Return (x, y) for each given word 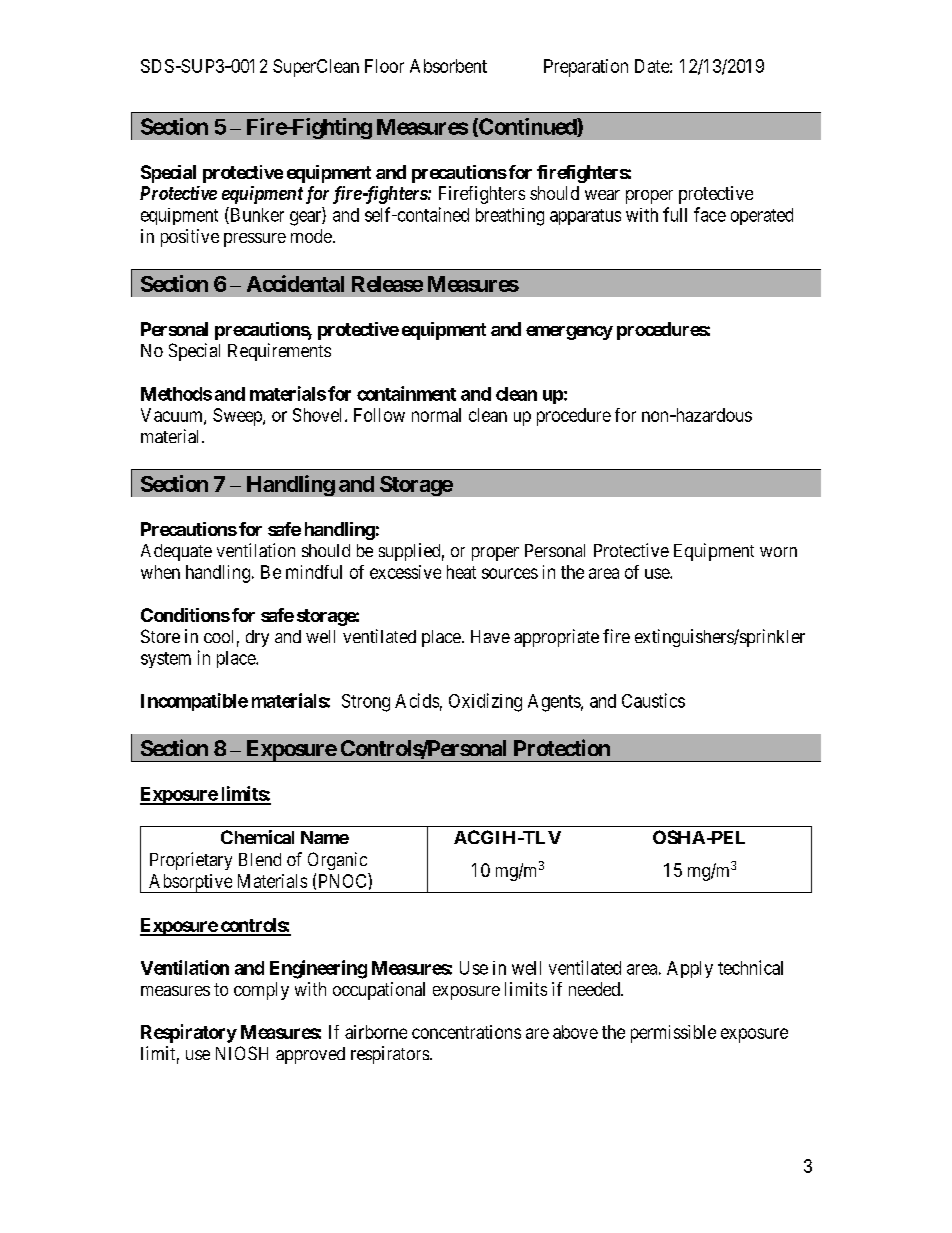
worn (778, 552)
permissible (673, 1034)
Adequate (176, 552)
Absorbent (448, 66)
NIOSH (242, 1053)
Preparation (586, 68)
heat (461, 572)
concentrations (466, 1032)
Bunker (256, 215)
